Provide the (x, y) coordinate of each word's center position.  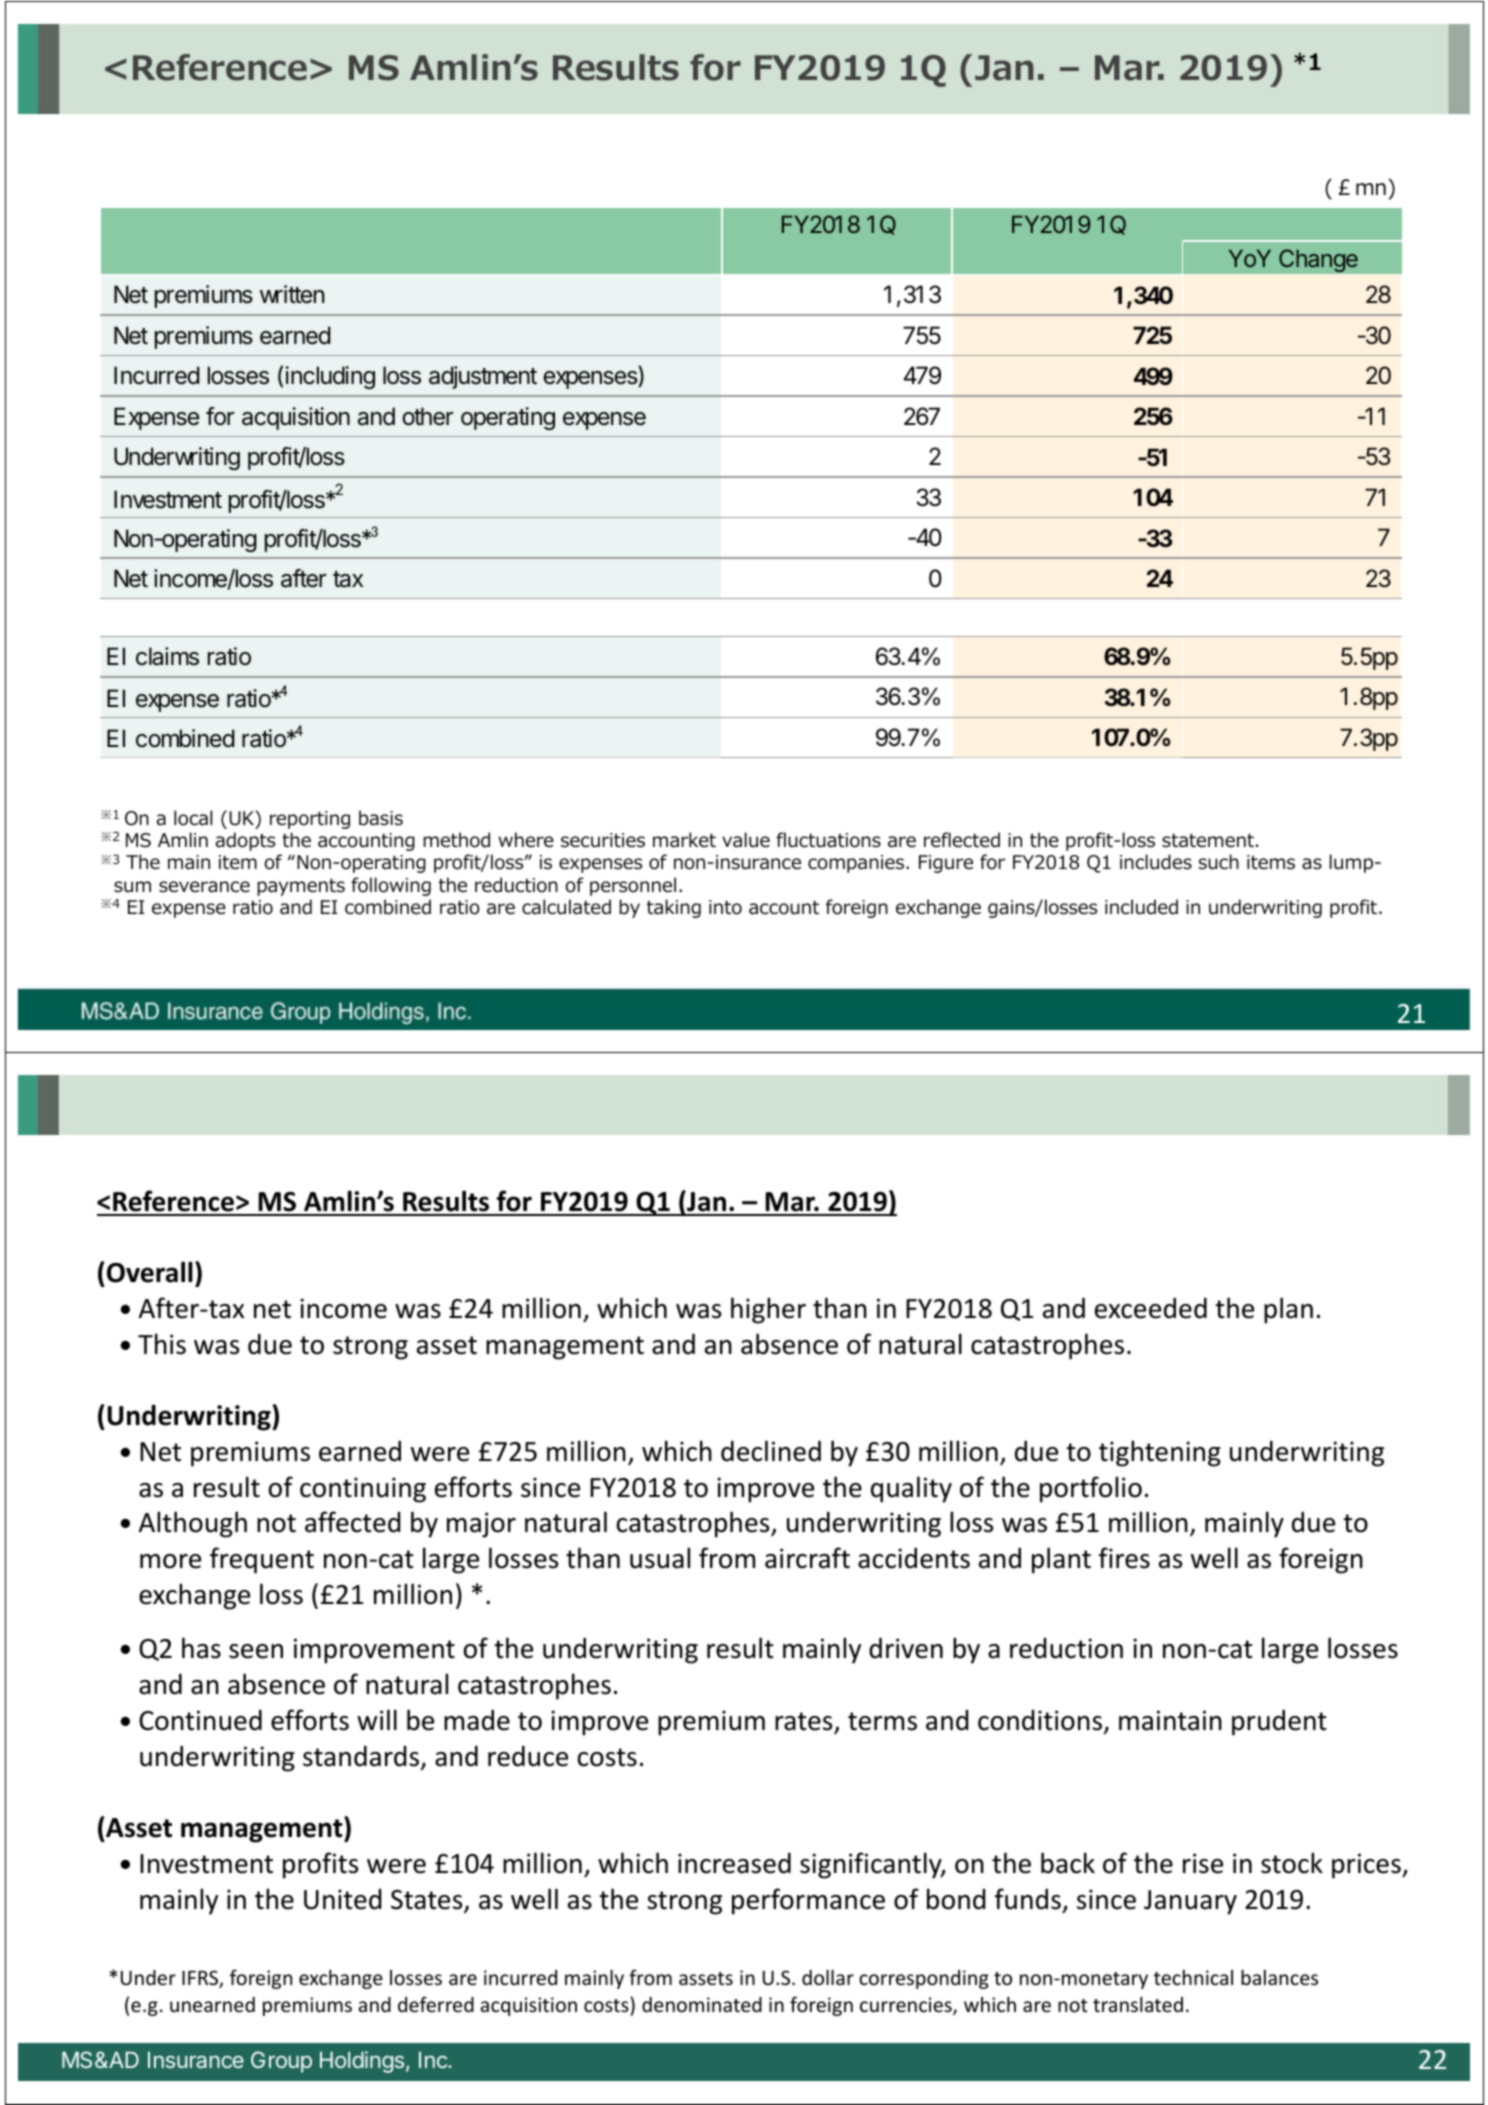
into (725, 907)
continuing (363, 1490)
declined (771, 1451)
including (330, 377)
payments (301, 887)
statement (1208, 840)
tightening (1160, 1453)
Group (281, 2062)
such (1219, 862)
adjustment (483, 377)
